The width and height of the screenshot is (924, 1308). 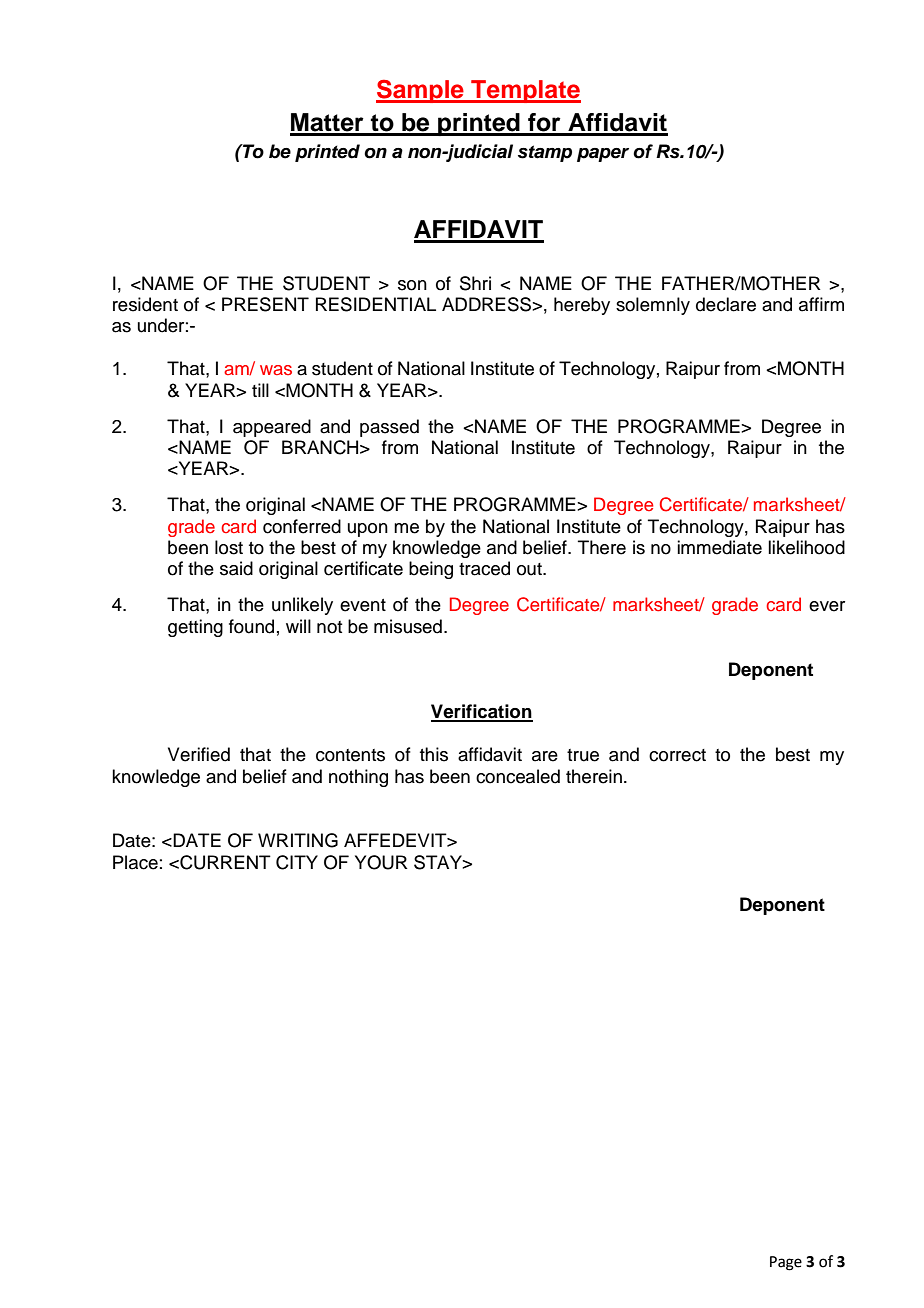 What do you see at coordinates (195, 628) in the screenshot?
I see `getting` at bounding box center [195, 628].
